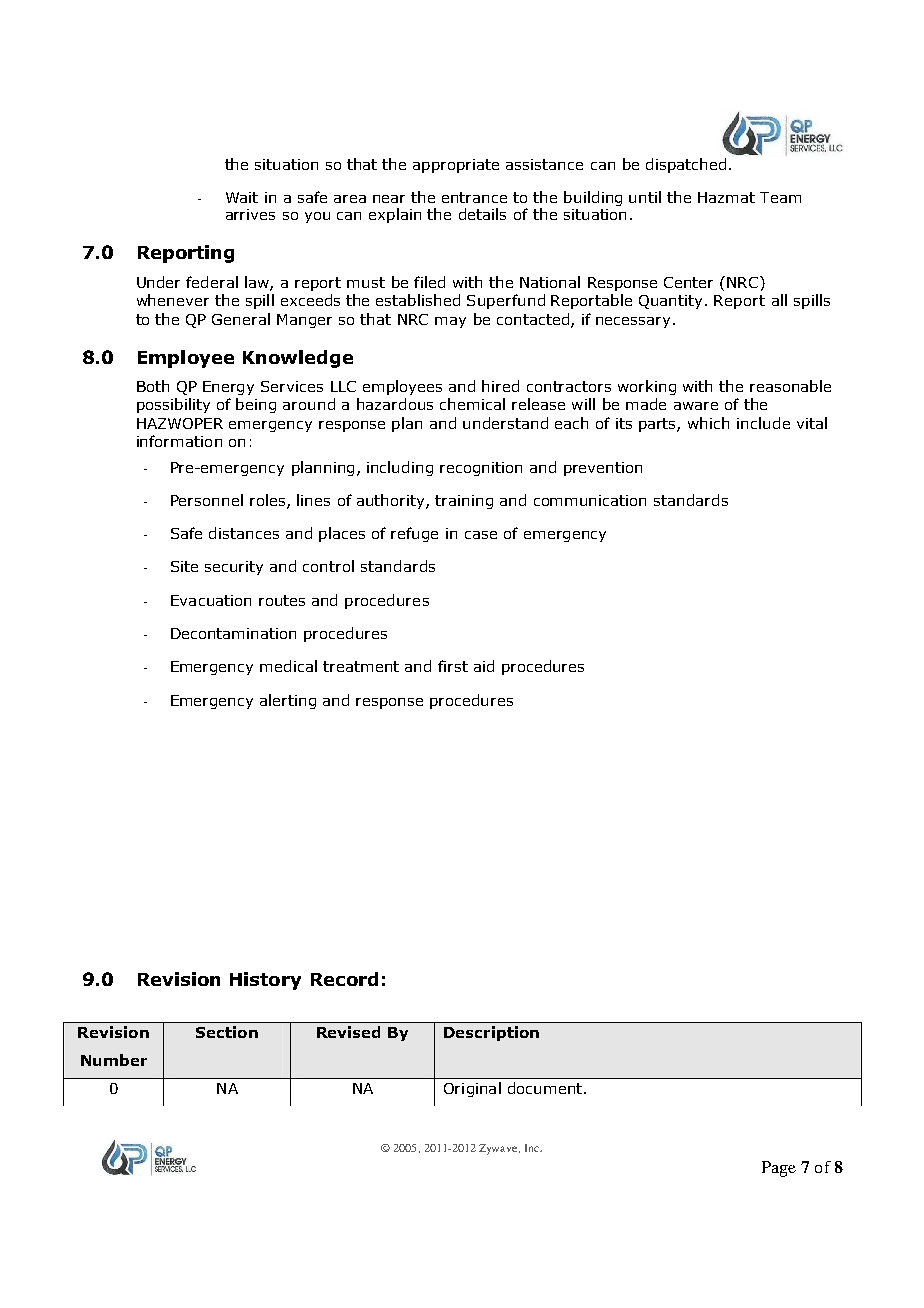  I want to click on training, so click(464, 502).
